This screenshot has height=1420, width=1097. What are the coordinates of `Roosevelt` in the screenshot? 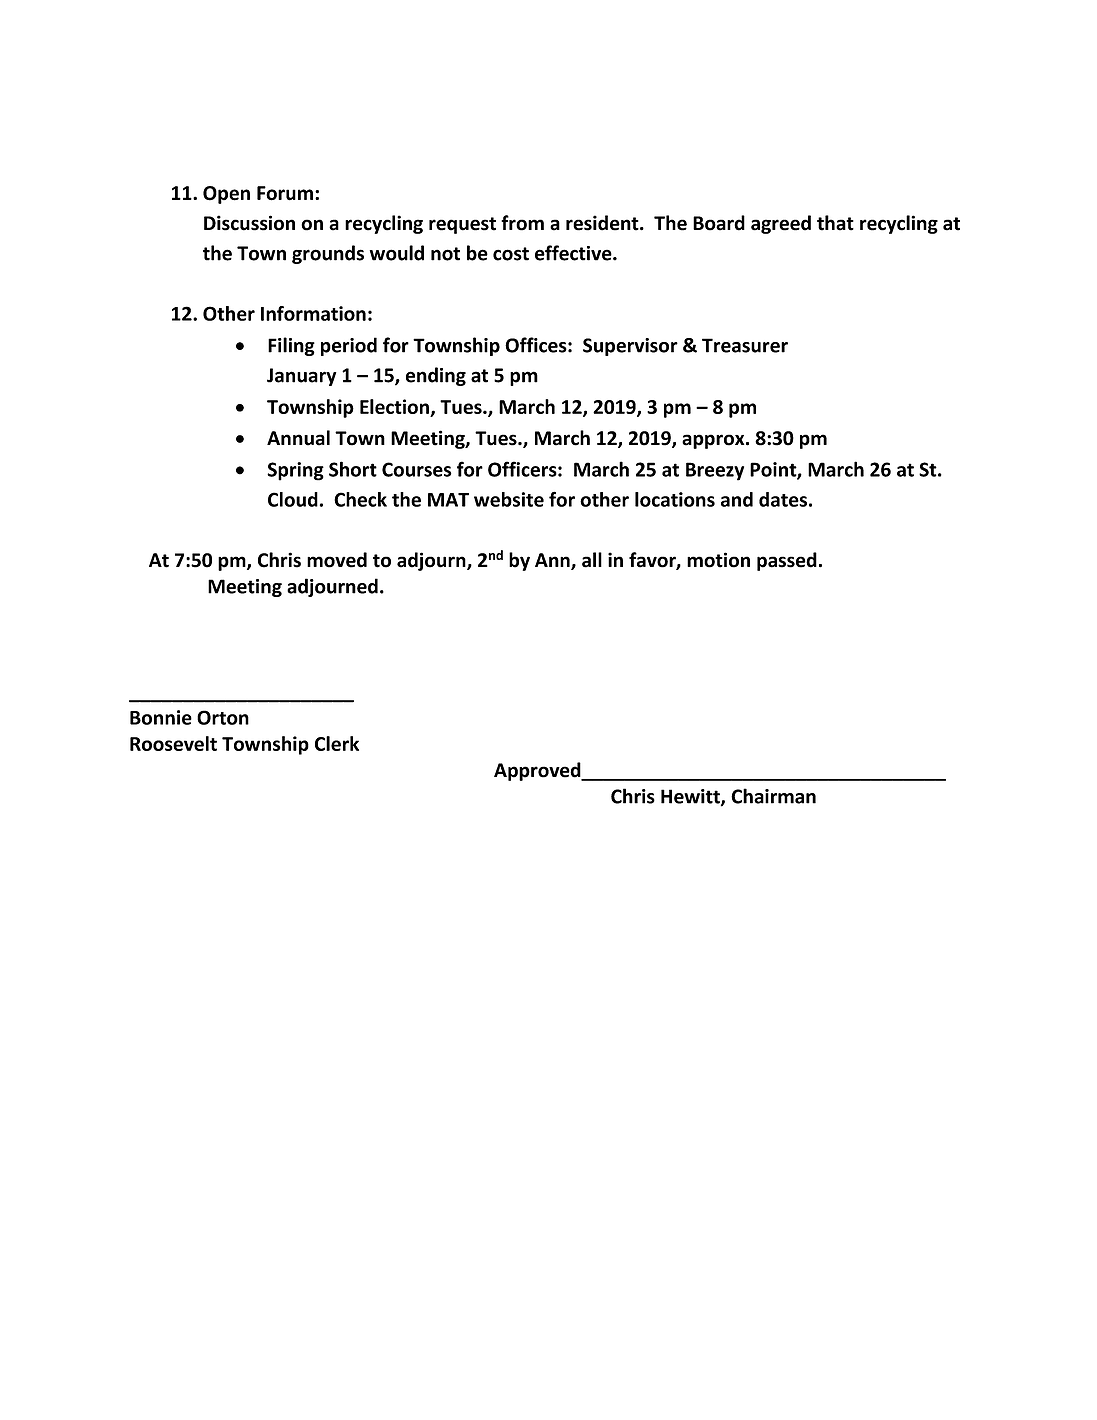 It's located at (173, 743).
